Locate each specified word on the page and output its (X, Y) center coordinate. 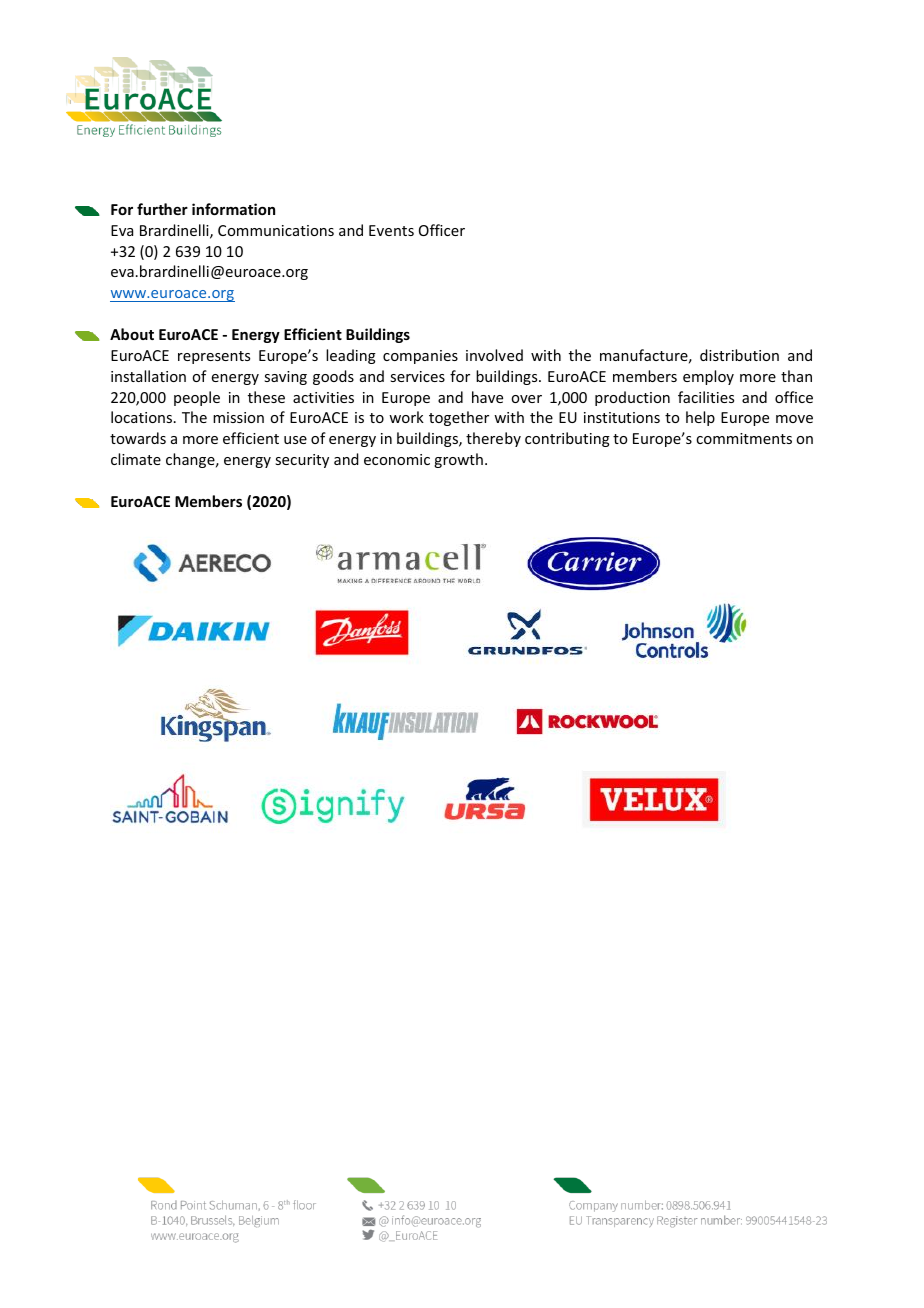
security (302, 461)
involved (494, 355)
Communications (276, 230)
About (132, 334)
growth (458, 460)
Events (391, 230)
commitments (744, 438)
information (233, 209)
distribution (739, 355)
